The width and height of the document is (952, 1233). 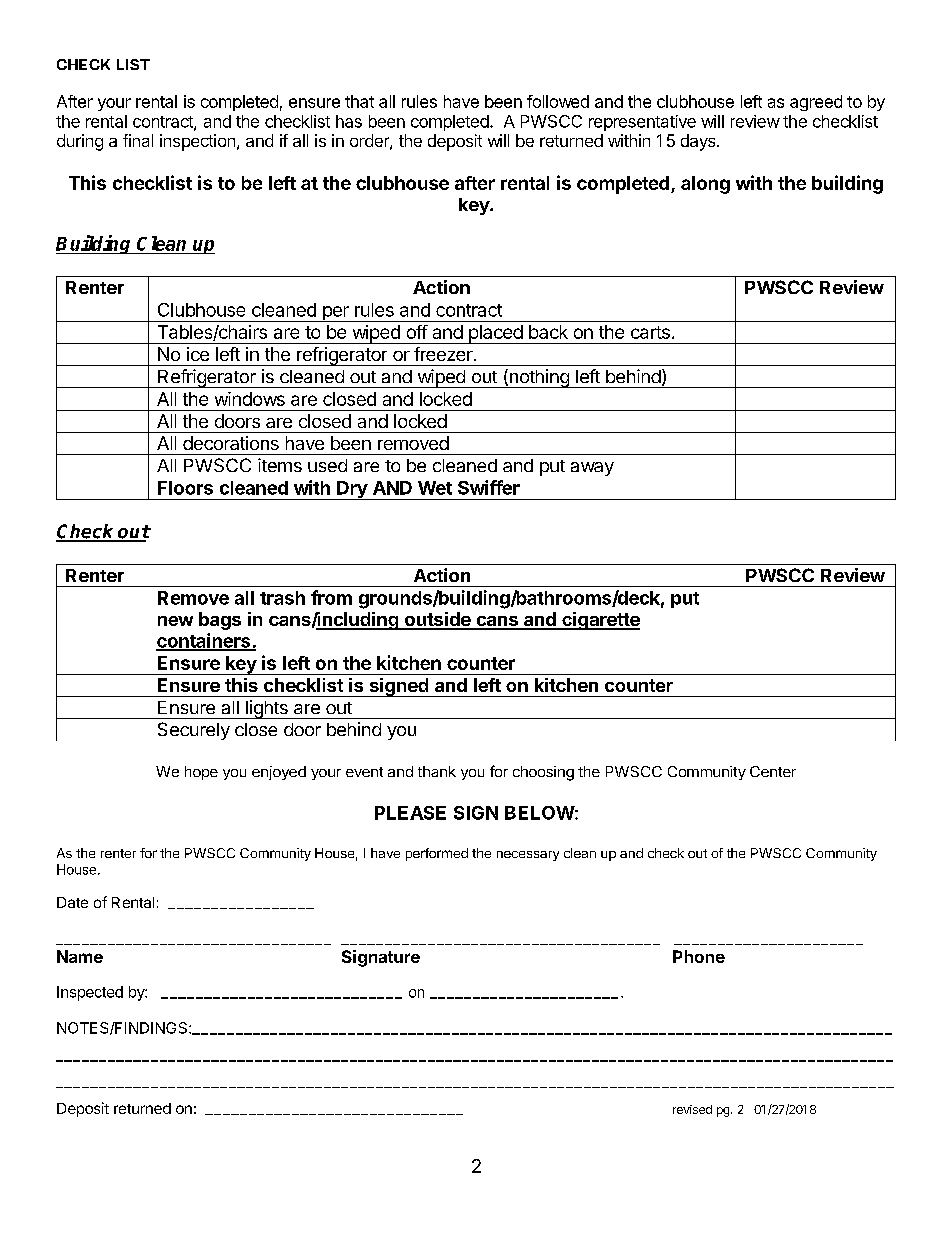 What do you see at coordinates (699, 142) in the document?
I see `days` at bounding box center [699, 142].
